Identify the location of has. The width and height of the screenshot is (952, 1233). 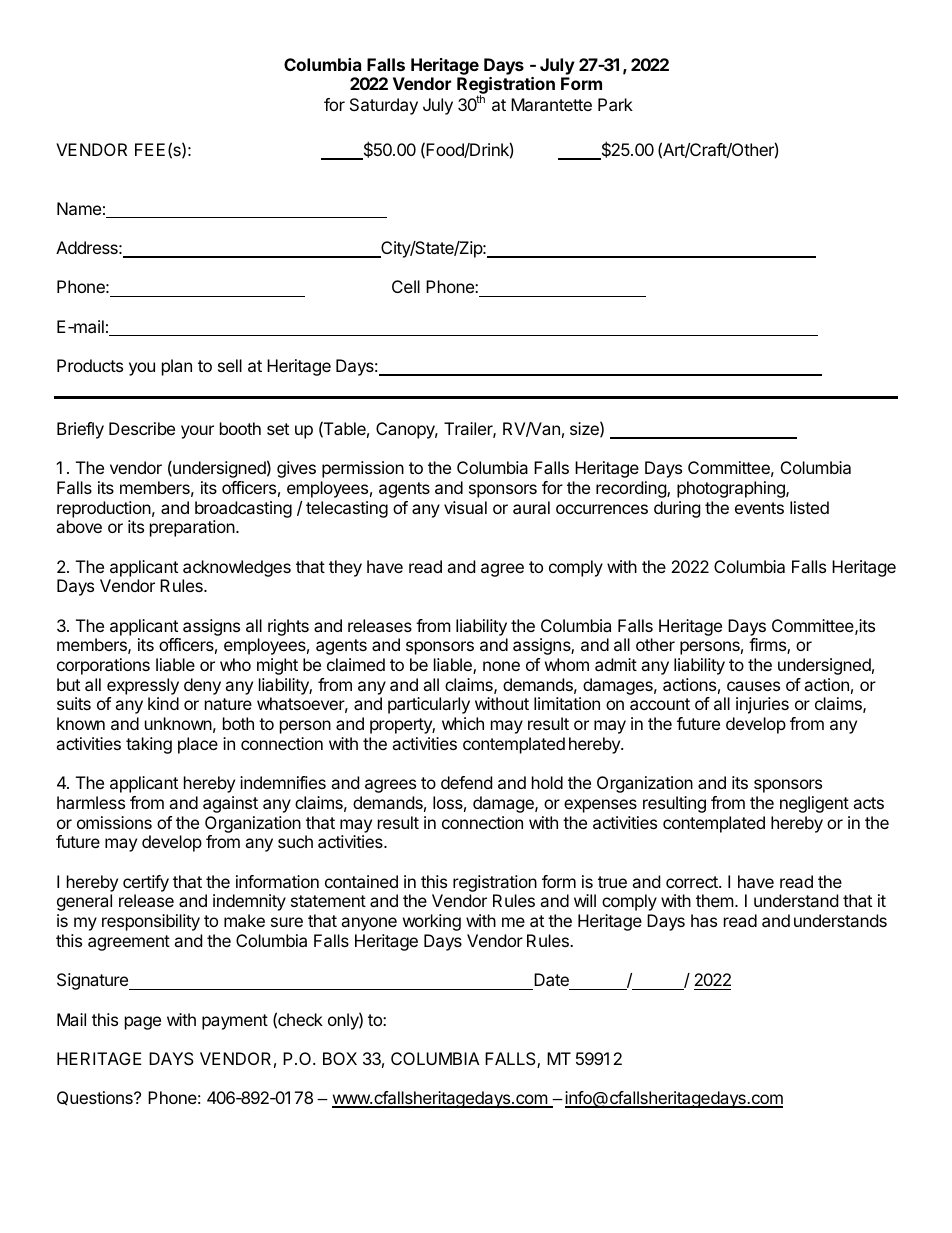
(704, 920).
